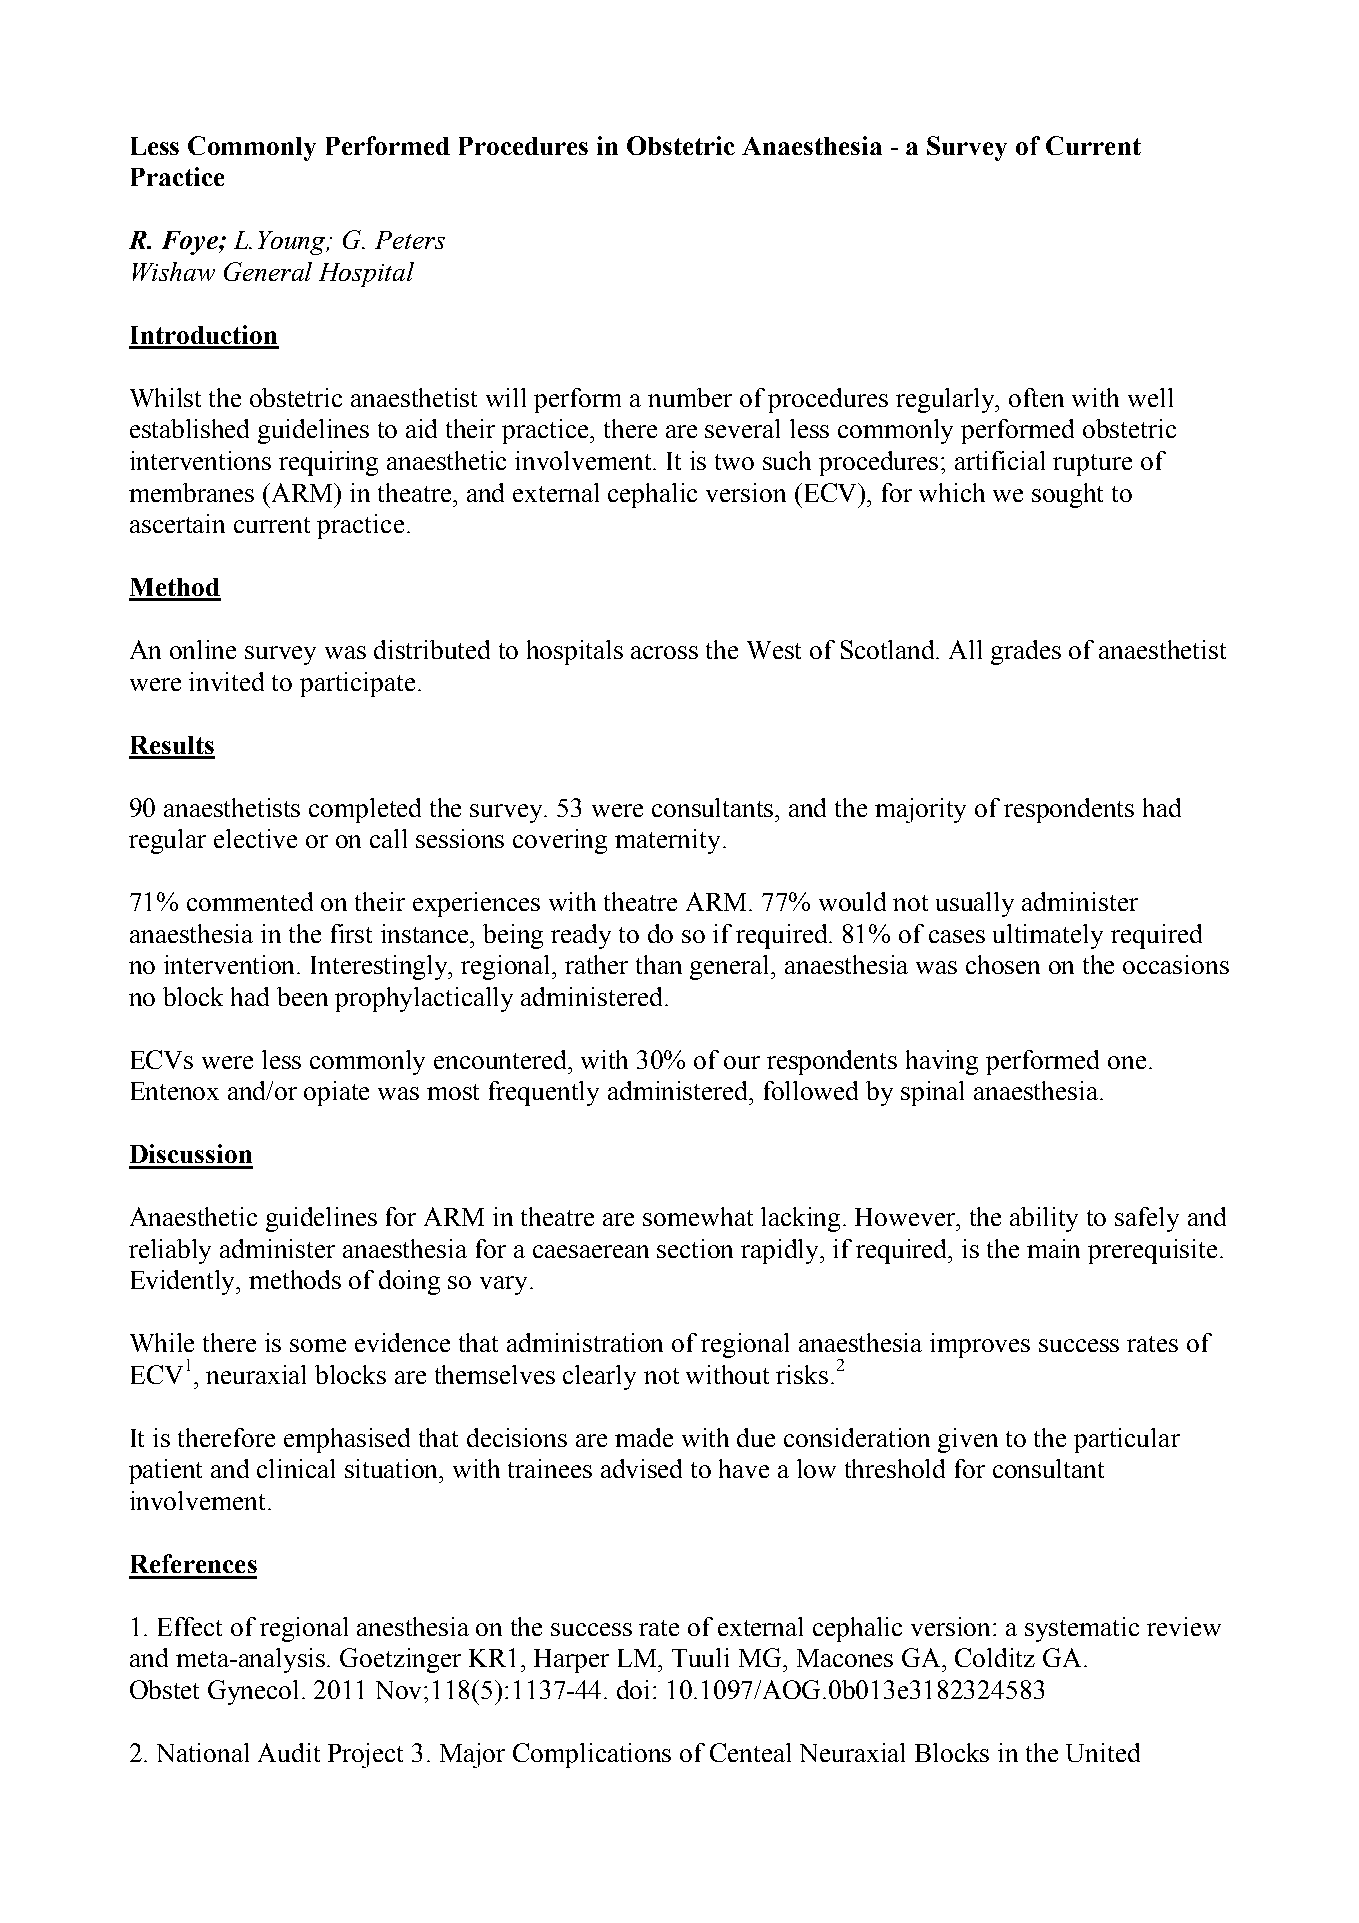 This image has height=1923, width=1359. I want to click on often, so click(1036, 397).
